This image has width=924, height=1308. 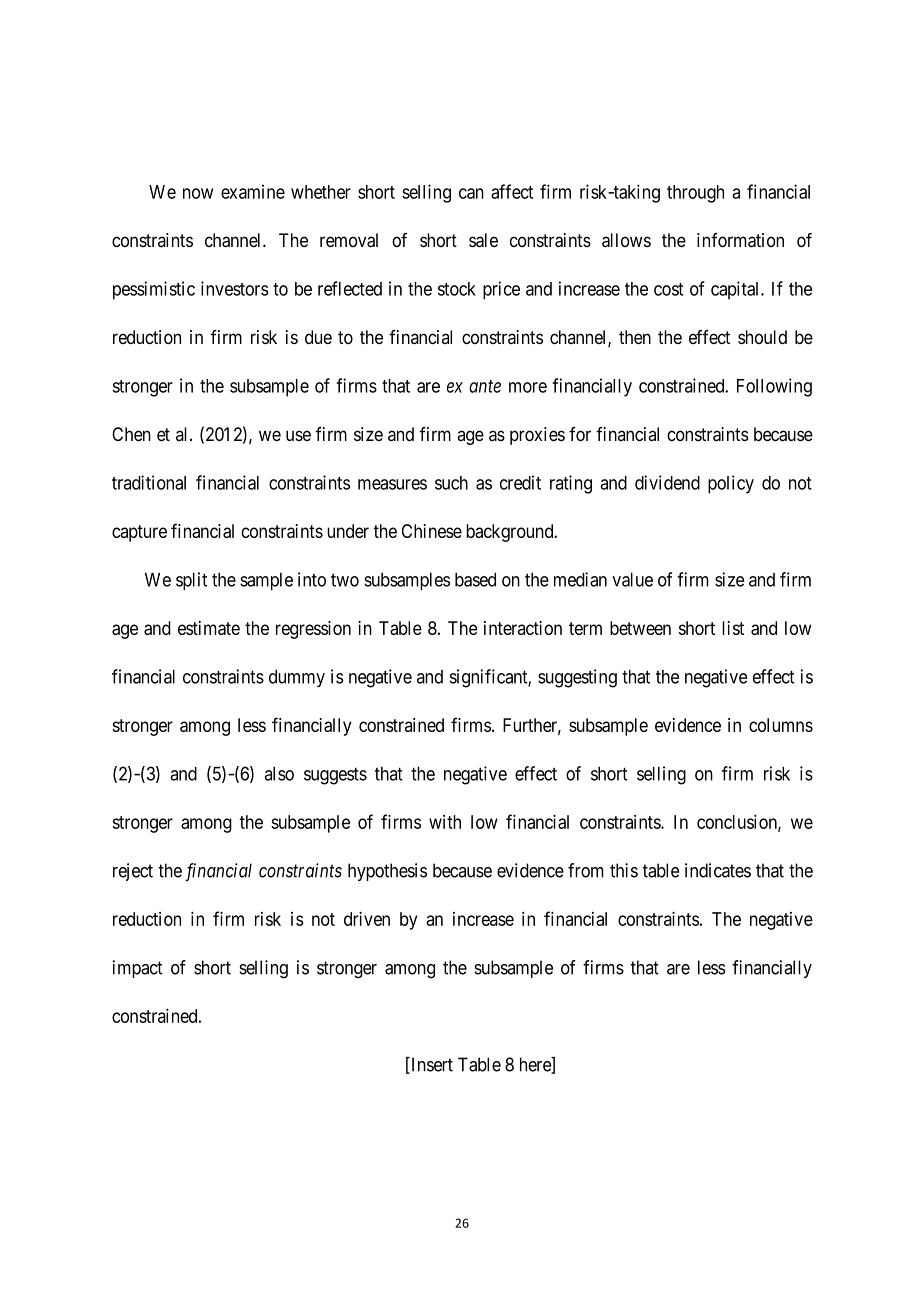 I want to click on through, so click(x=695, y=194).
